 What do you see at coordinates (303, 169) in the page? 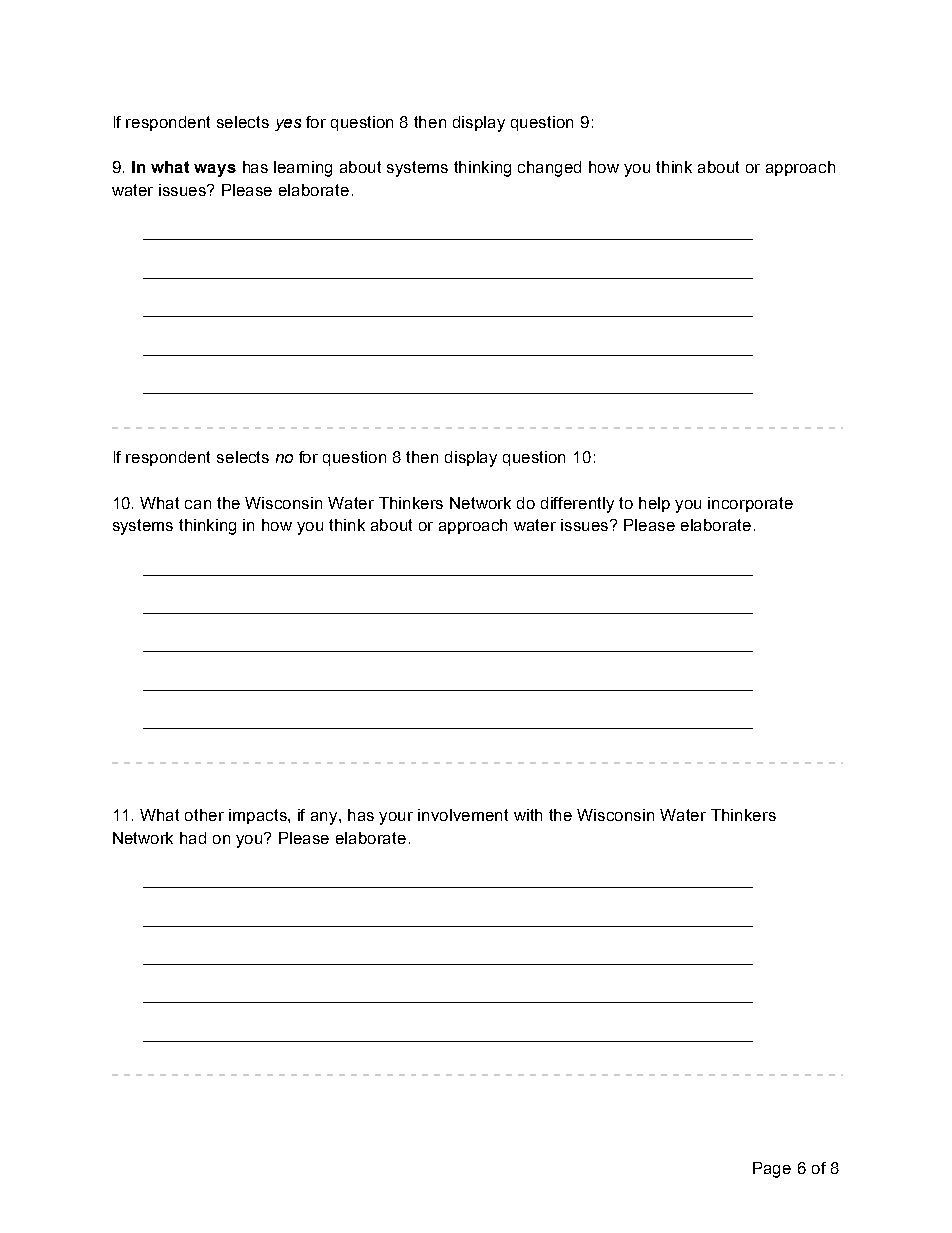
I see `learning` at bounding box center [303, 169].
